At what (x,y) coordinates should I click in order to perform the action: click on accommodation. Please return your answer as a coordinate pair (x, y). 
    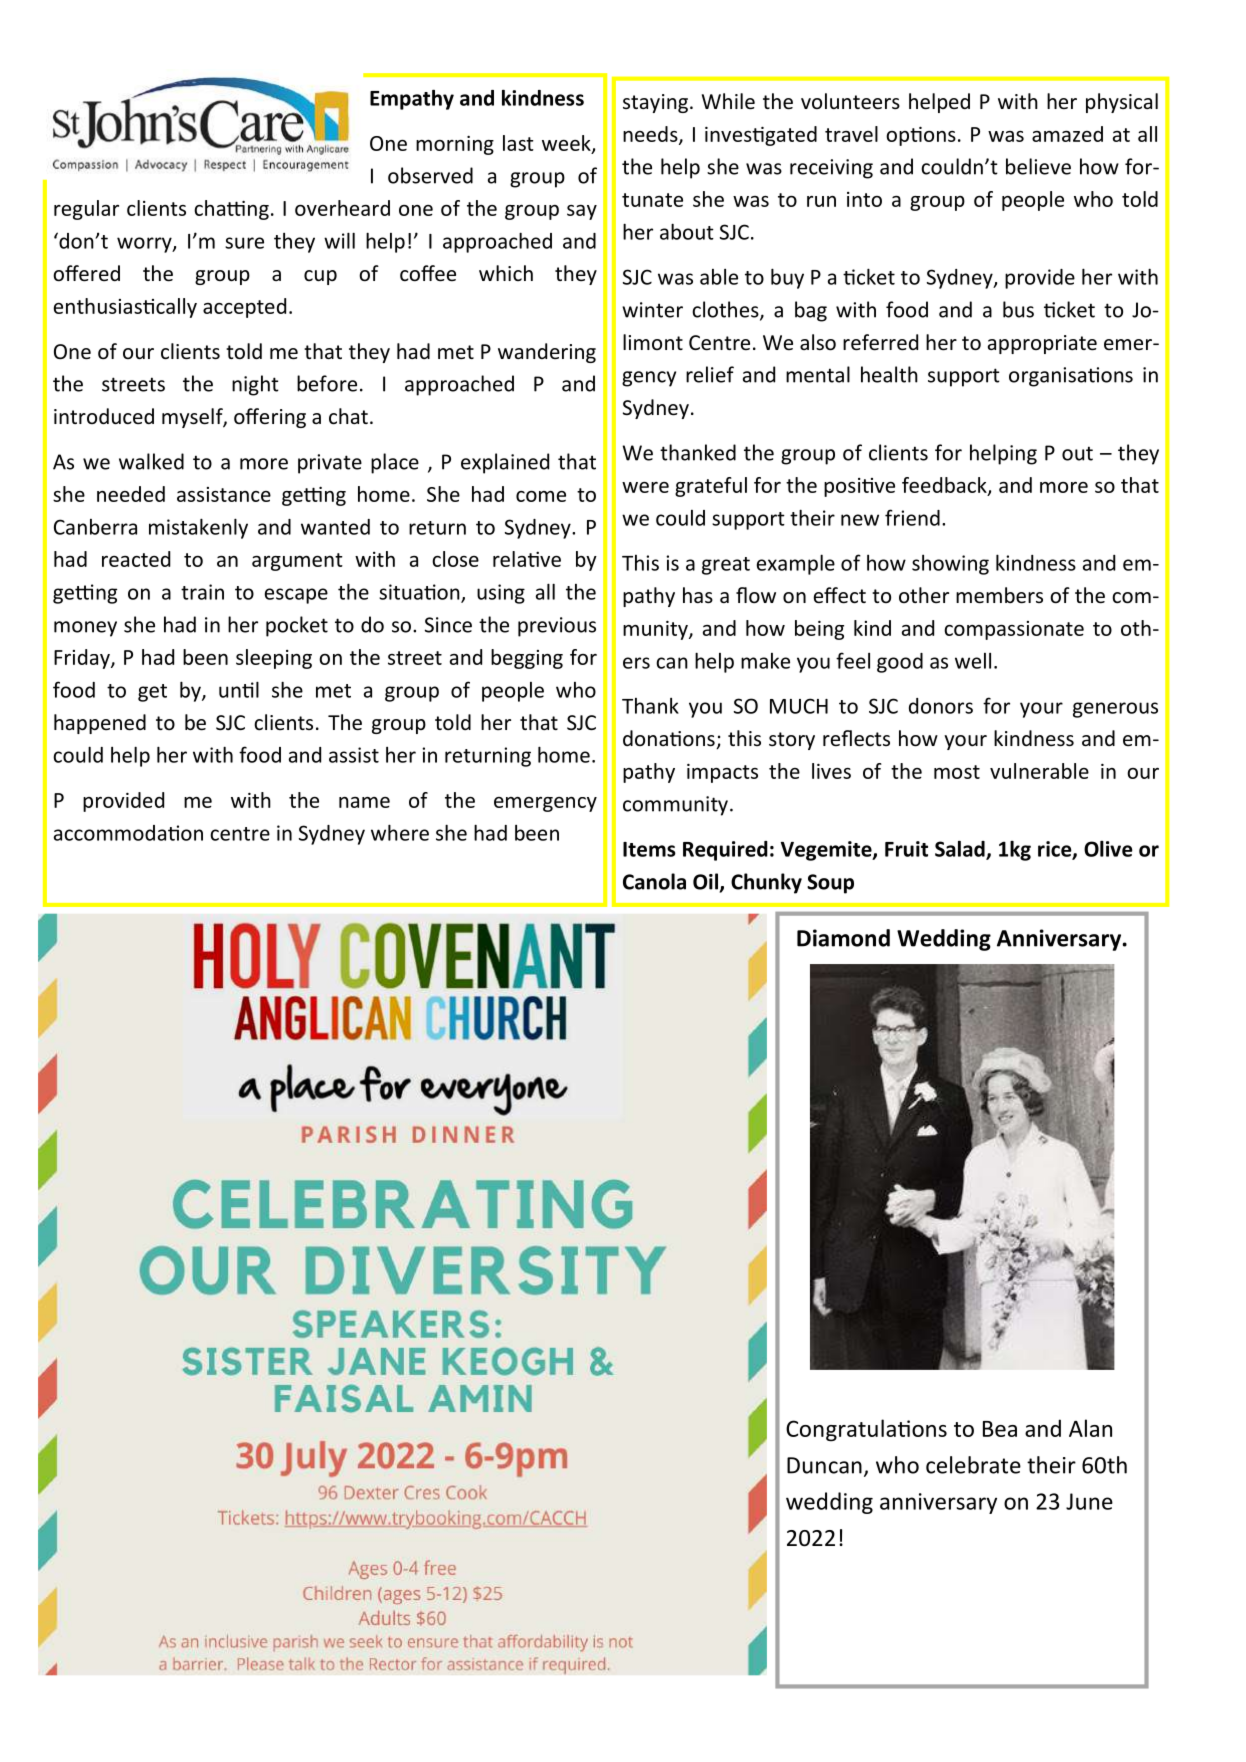
    Looking at the image, I should click on (128, 833).
